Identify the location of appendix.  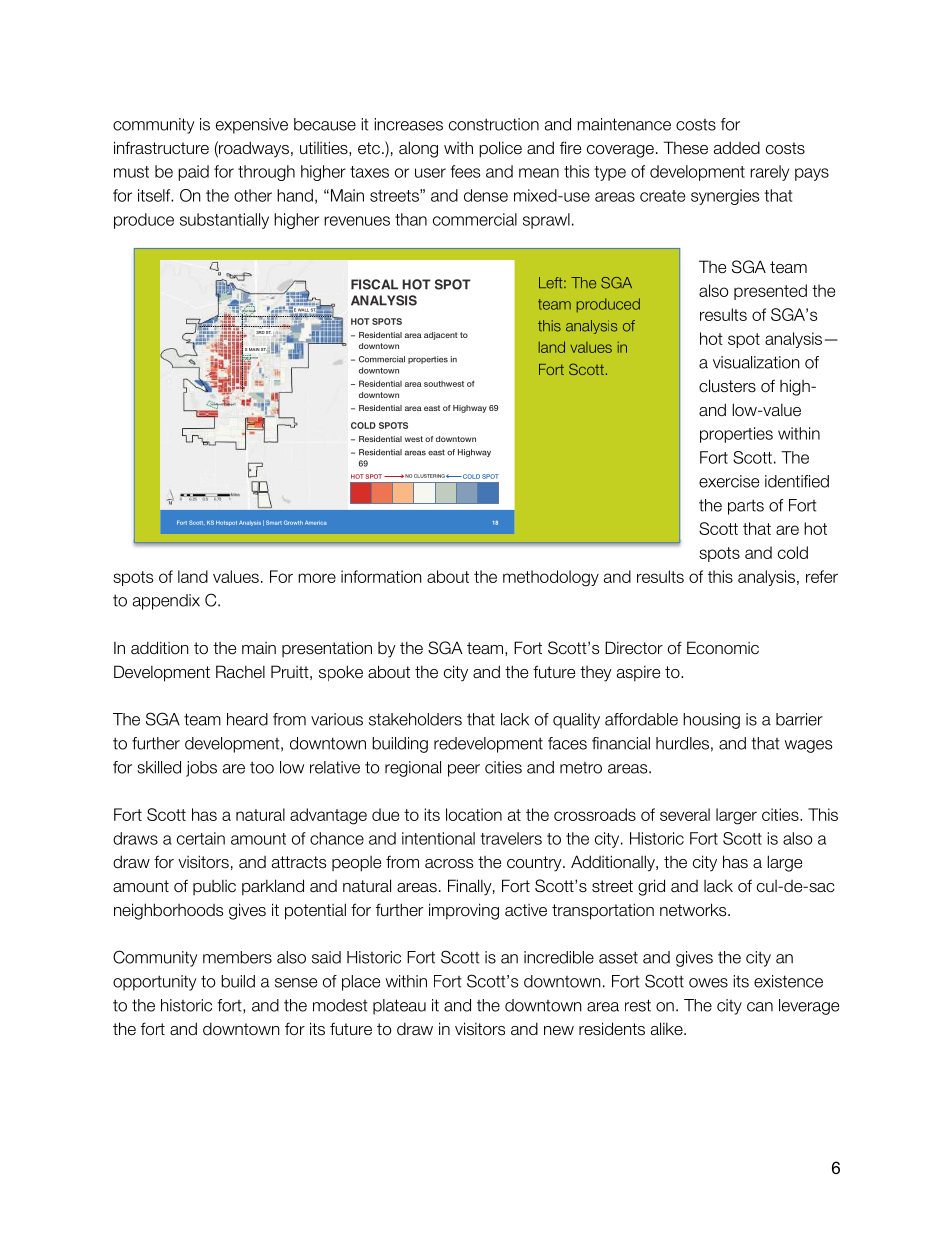
(166, 602).
